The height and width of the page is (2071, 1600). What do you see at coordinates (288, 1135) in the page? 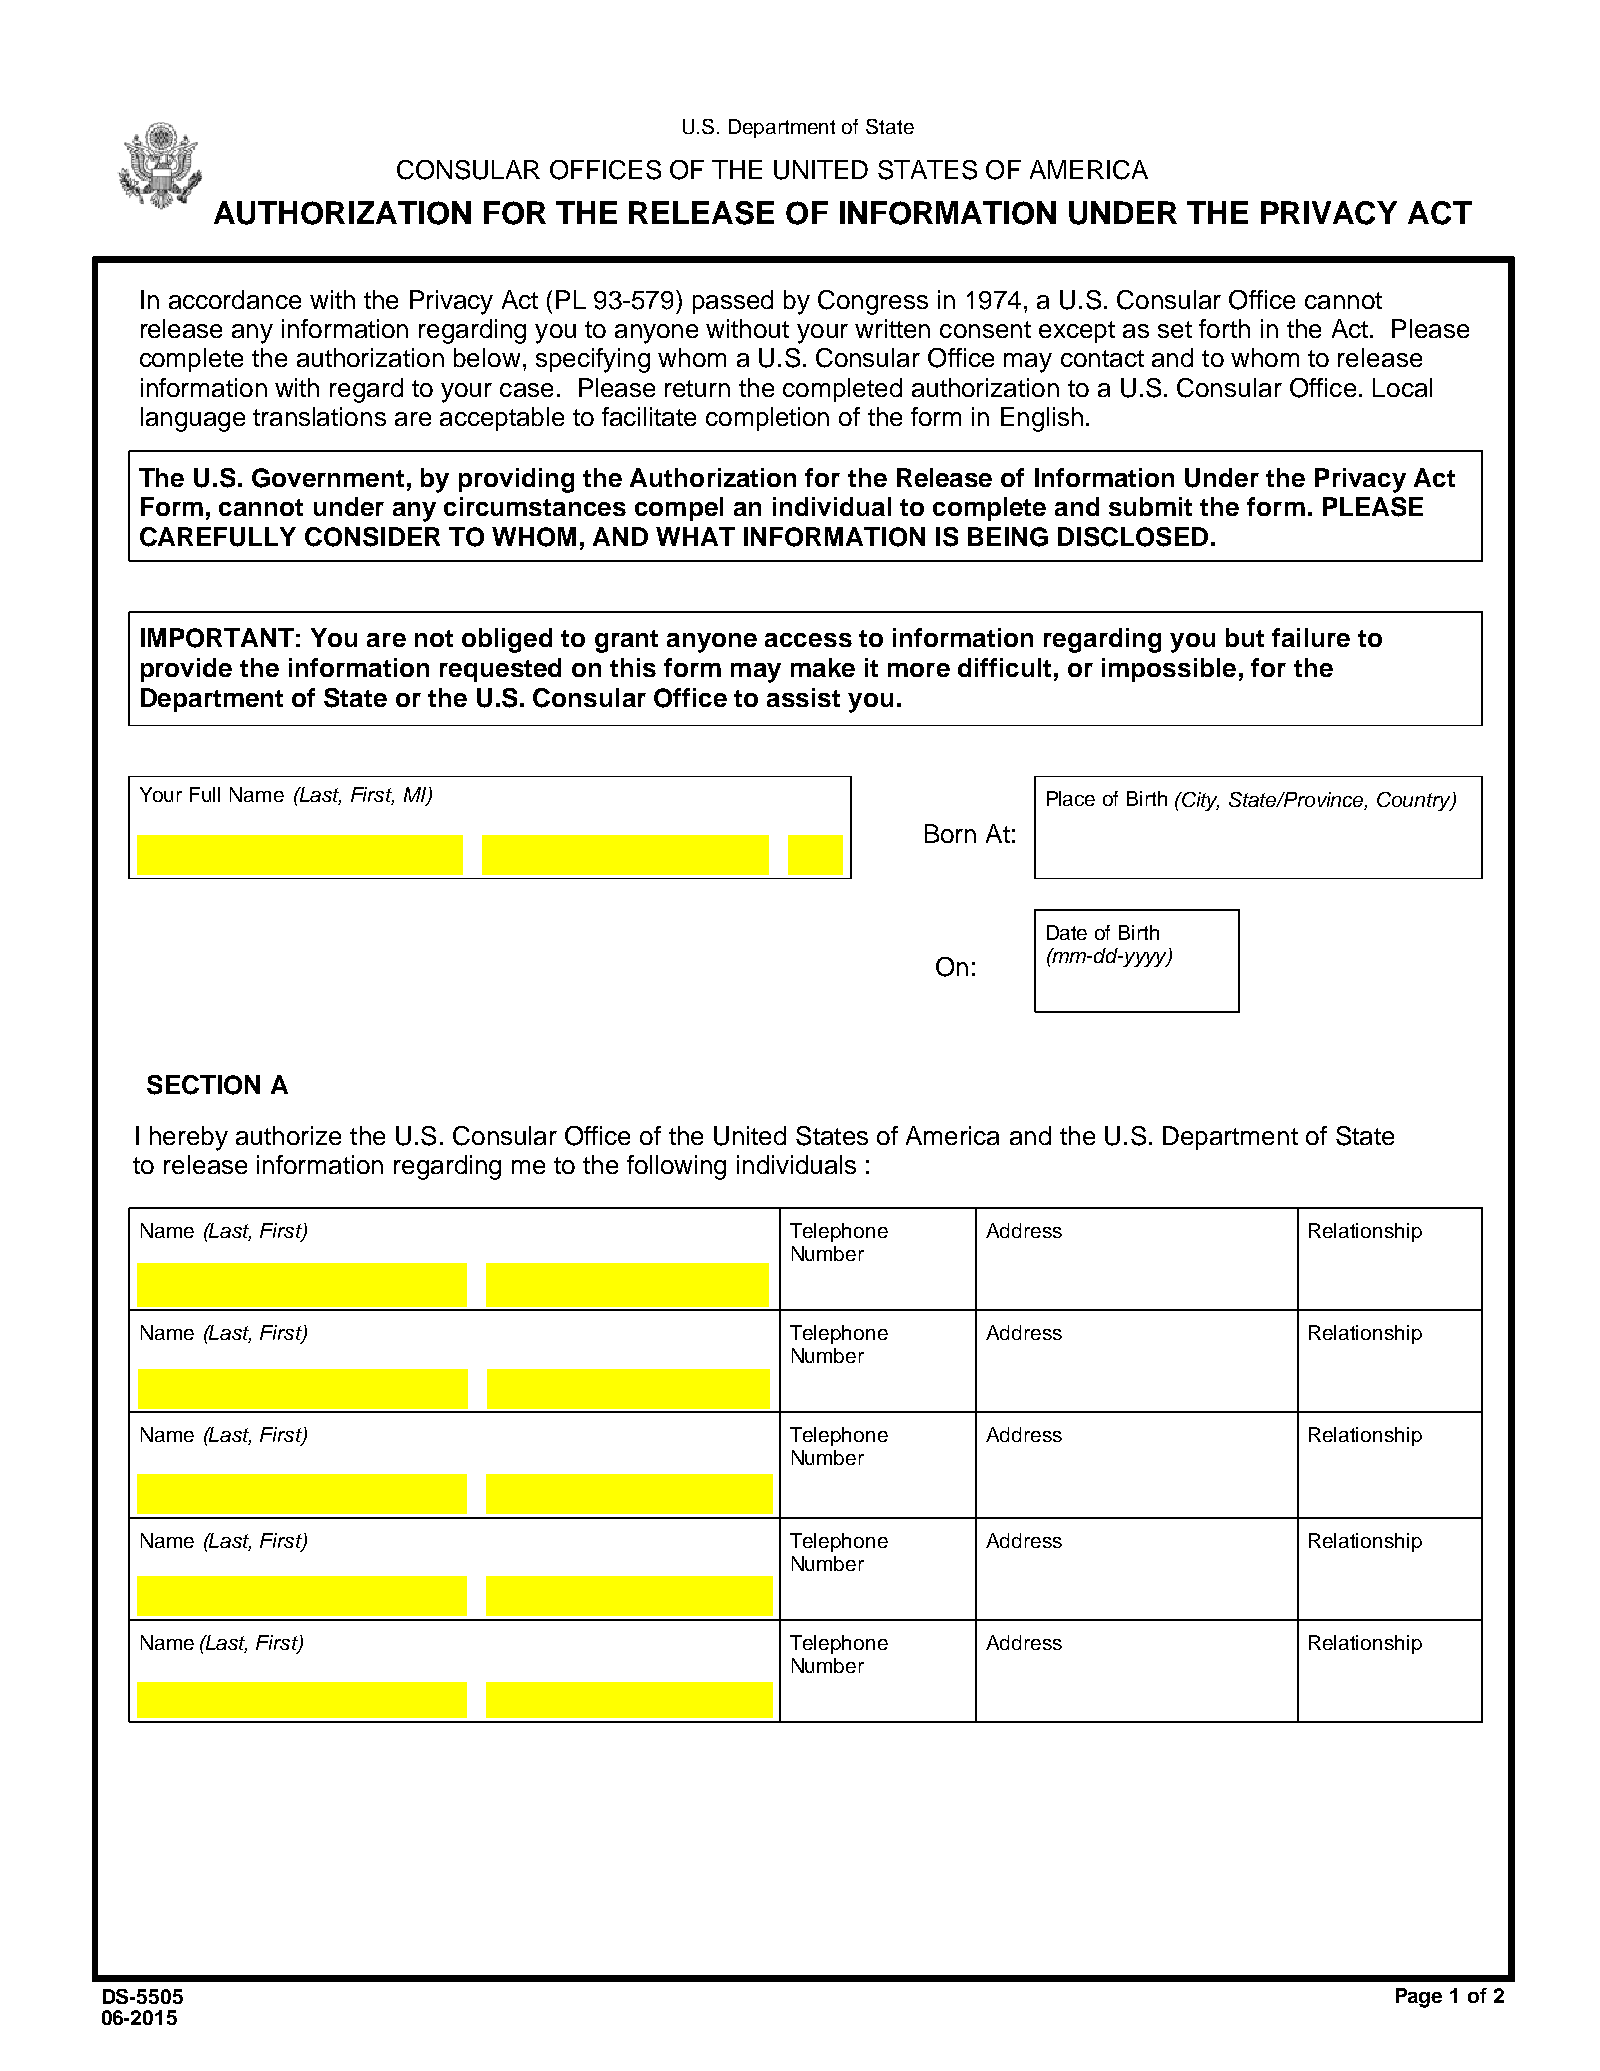
I see `authorize` at bounding box center [288, 1135].
